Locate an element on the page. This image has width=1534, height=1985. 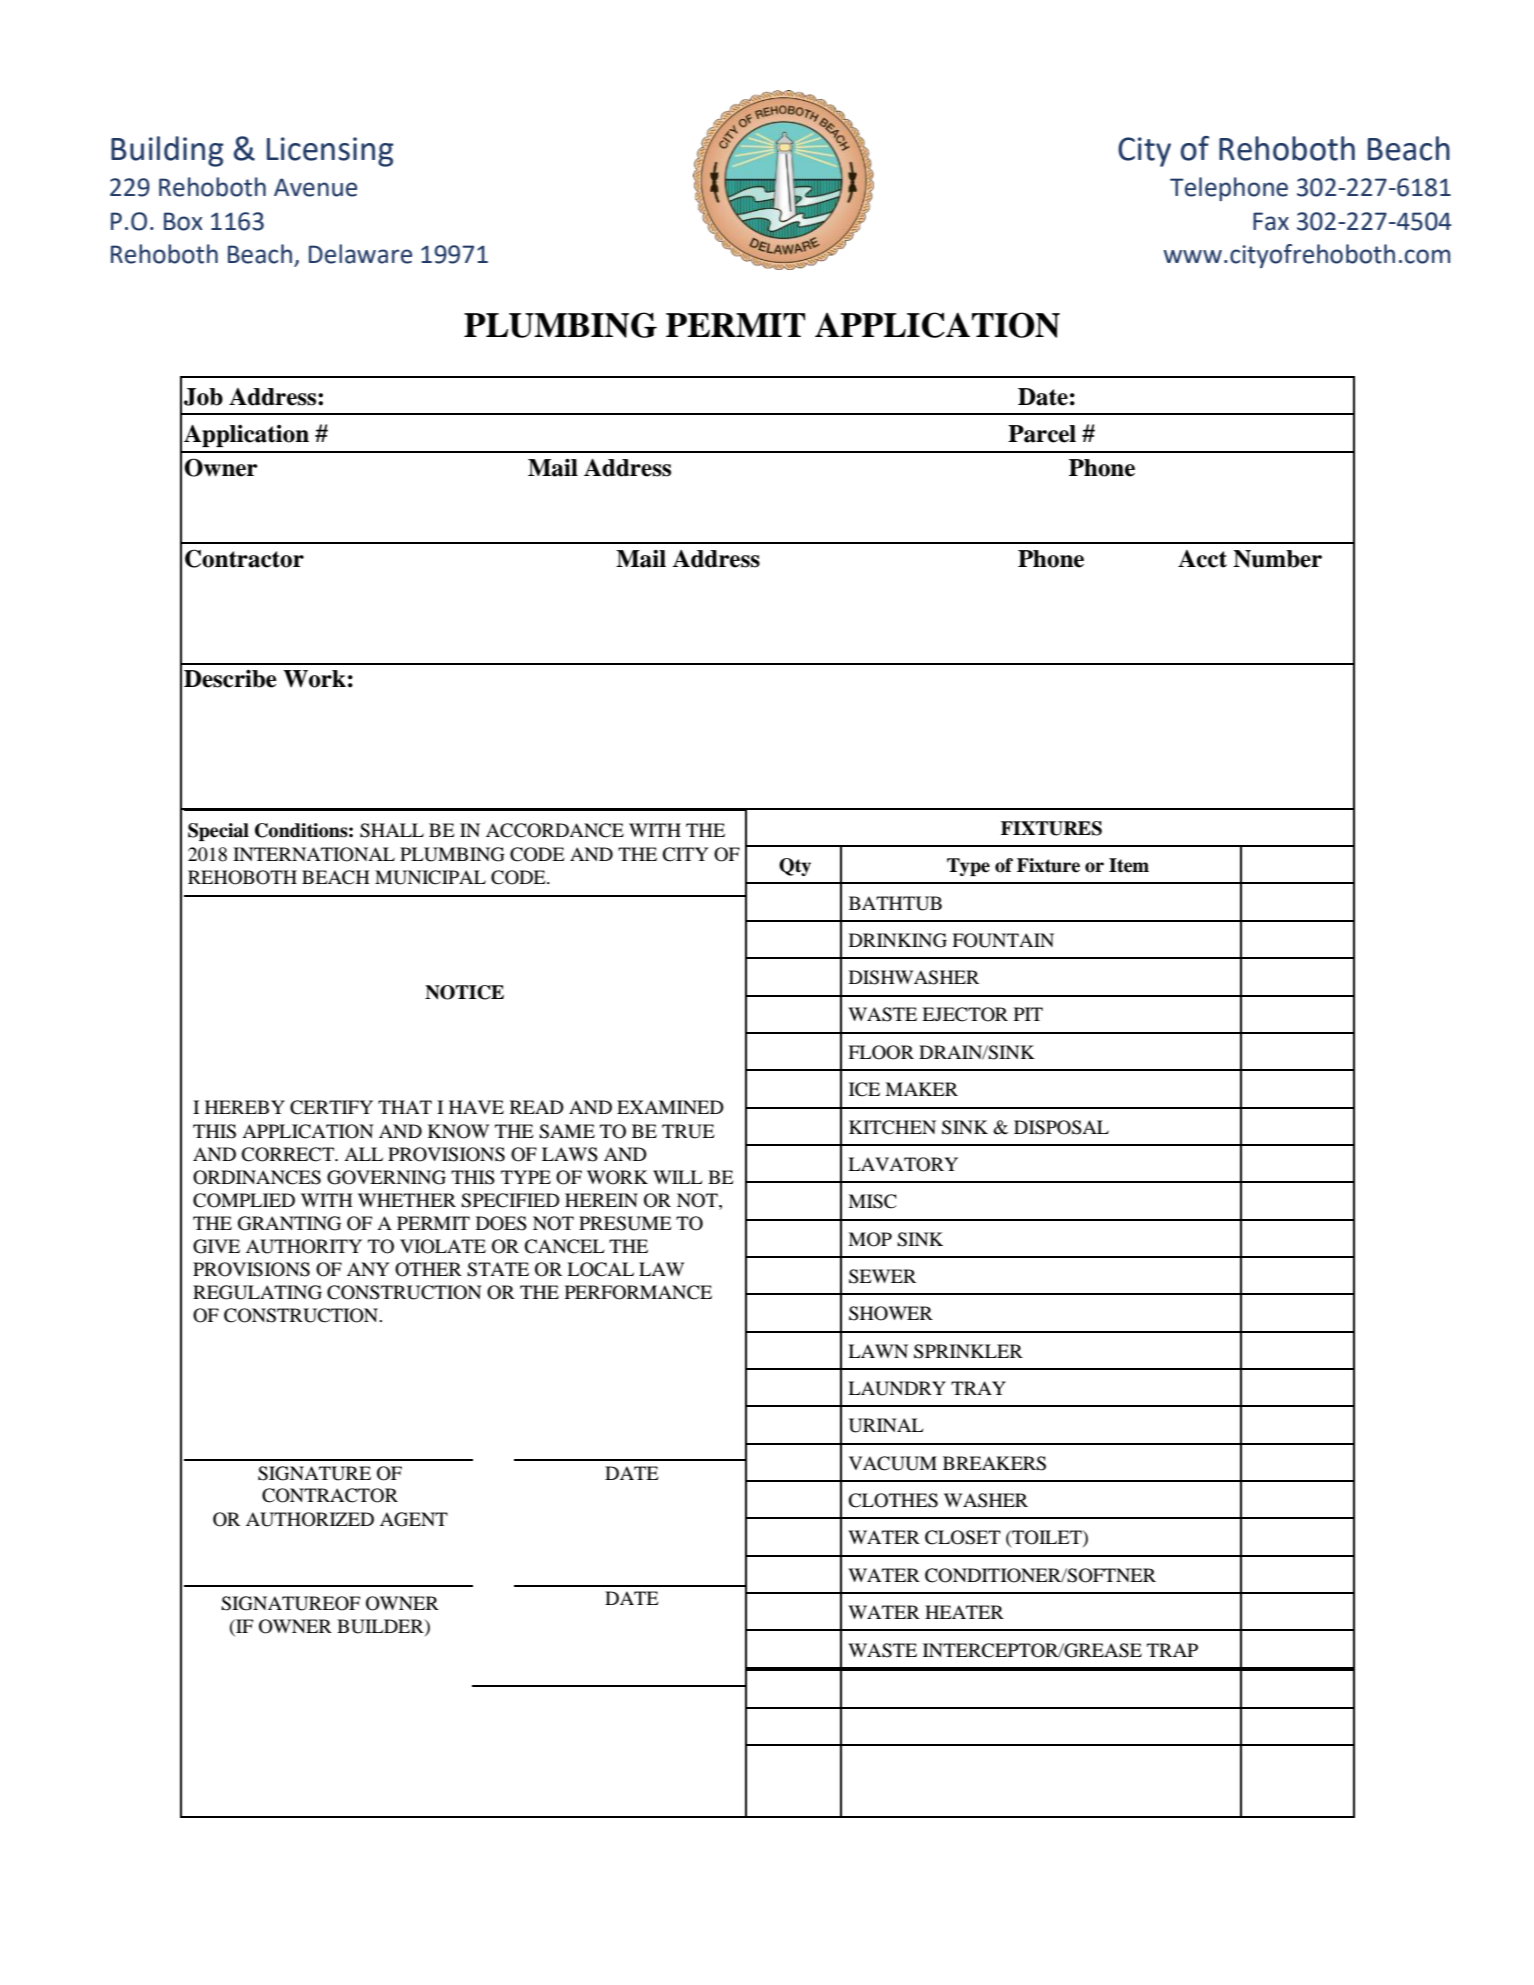
Describe is located at coordinates (230, 678).
